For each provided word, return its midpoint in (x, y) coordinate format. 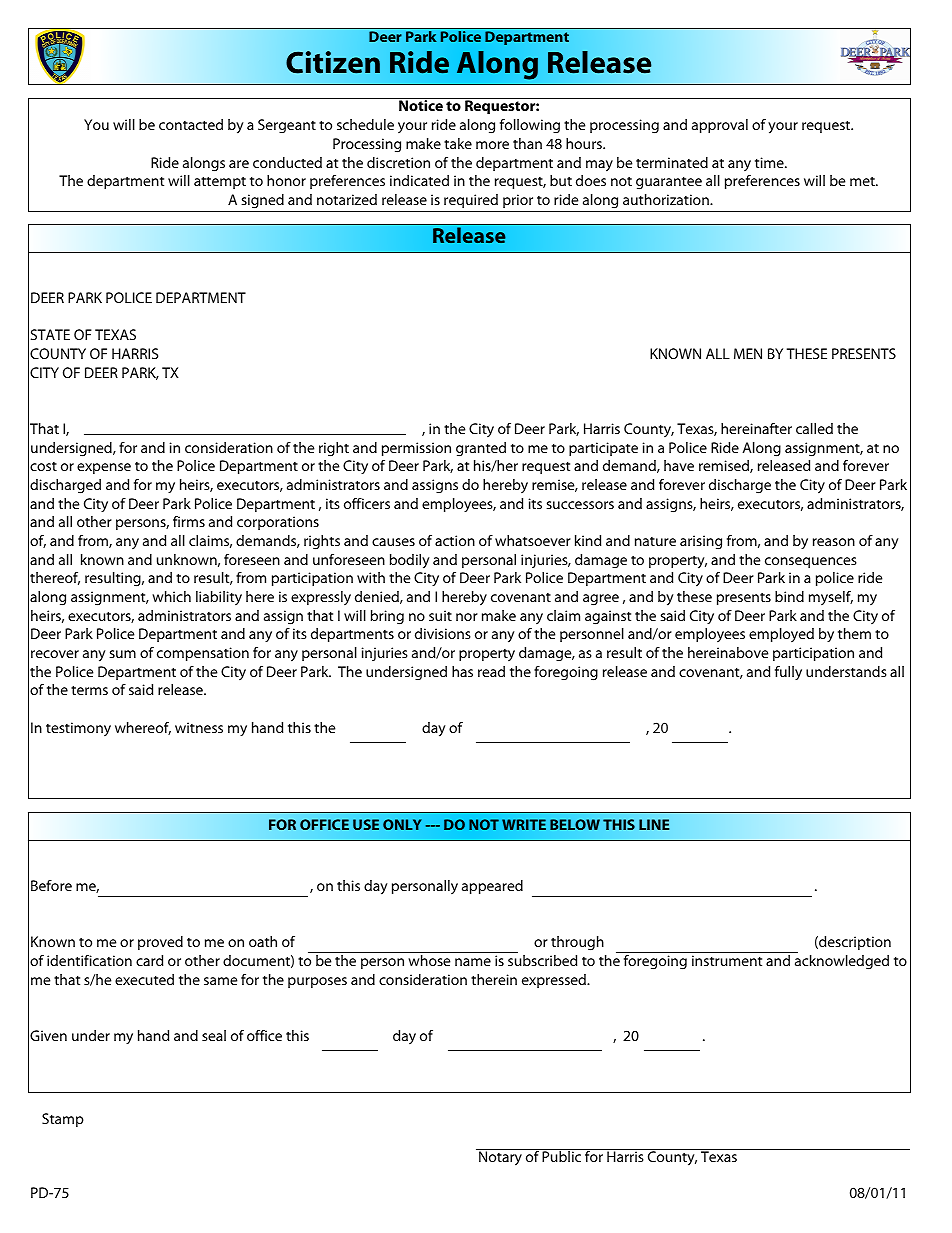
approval (720, 126)
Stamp (63, 1120)
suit (440, 615)
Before (51, 885)
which (171, 596)
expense (104, 468)
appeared (492, 887)
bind (789, 596)
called (814, 428)
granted (481, 449)
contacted (191, 124)
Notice (421, 105)
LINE (654, 824)
